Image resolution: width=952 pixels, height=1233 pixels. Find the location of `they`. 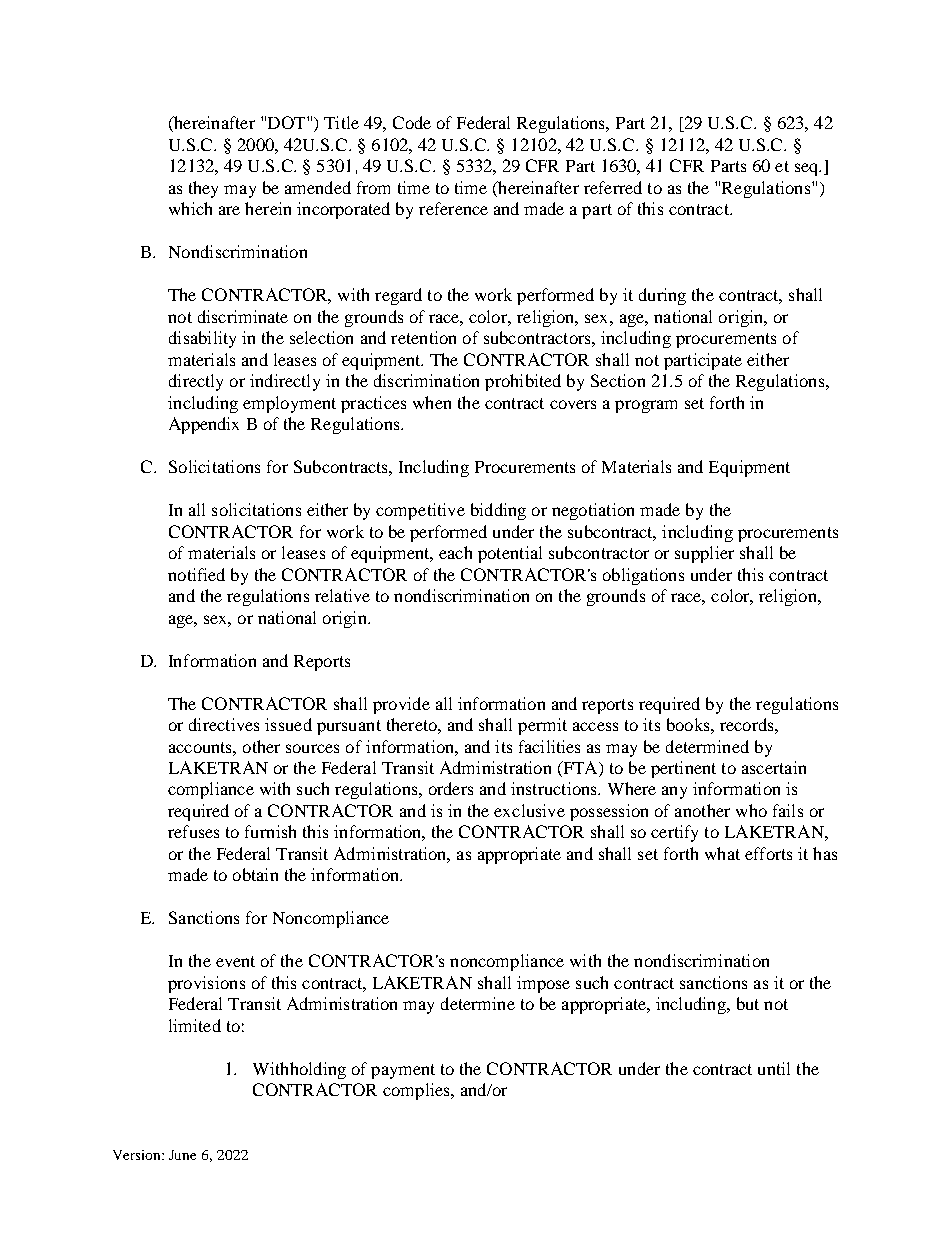

they is located at coordinates (203, 189).
